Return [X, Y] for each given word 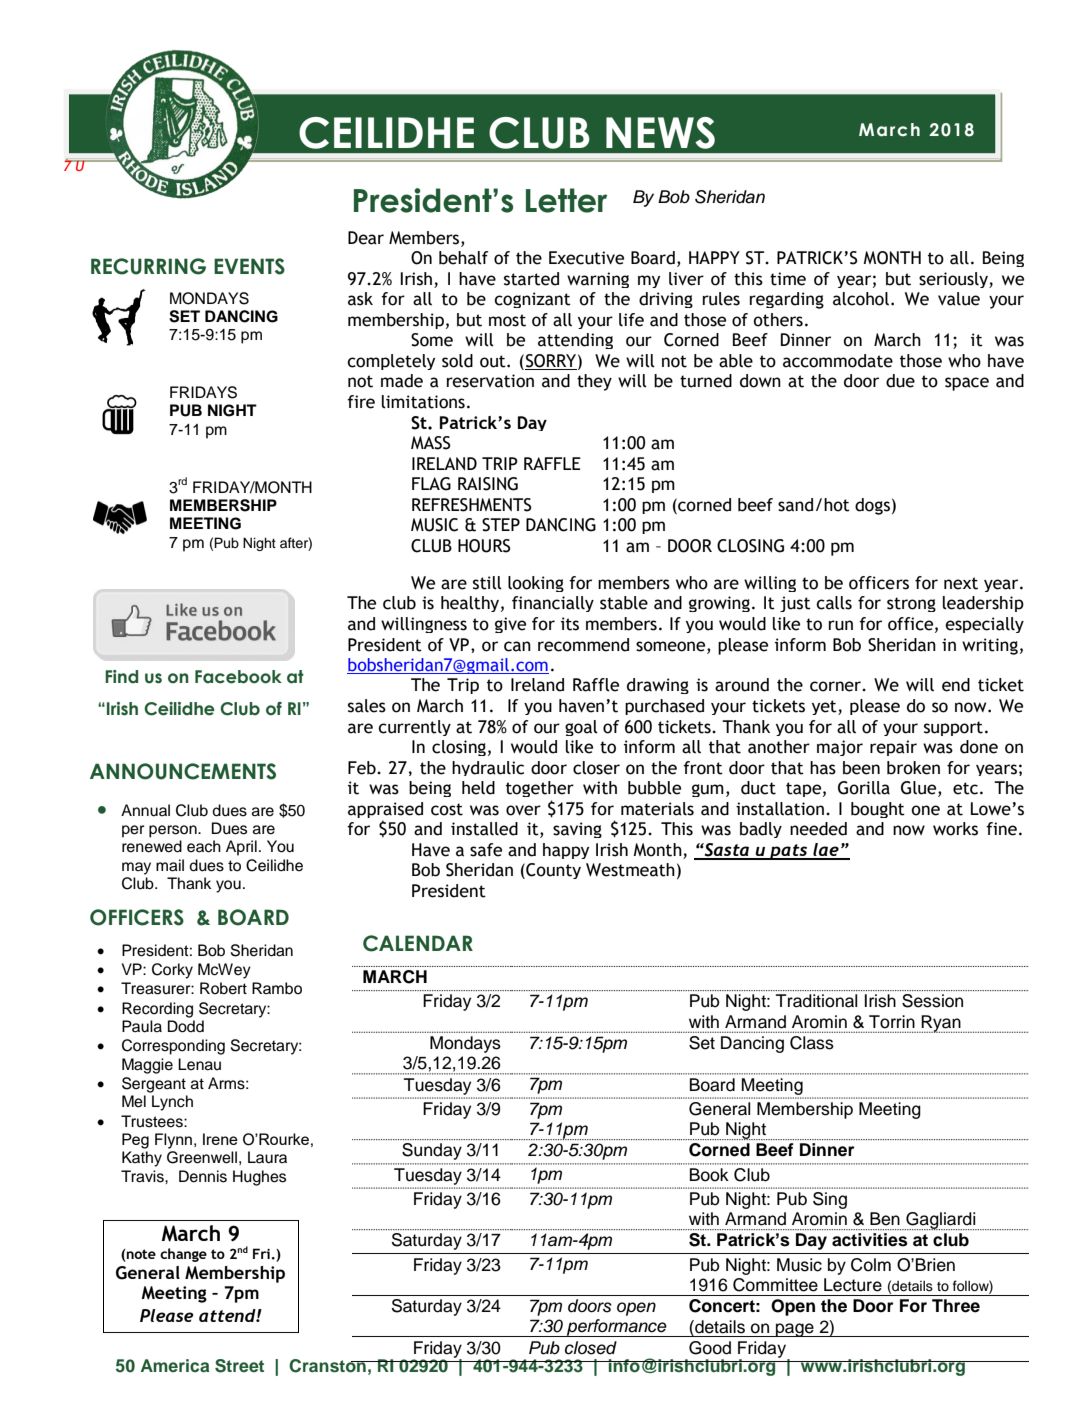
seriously [954, 280]
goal [581, 728]
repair [893, 748]
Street [239, 1366]
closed [591, 1348]
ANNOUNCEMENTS [183, 771]
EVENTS [249, 266]
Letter [566, 200]
